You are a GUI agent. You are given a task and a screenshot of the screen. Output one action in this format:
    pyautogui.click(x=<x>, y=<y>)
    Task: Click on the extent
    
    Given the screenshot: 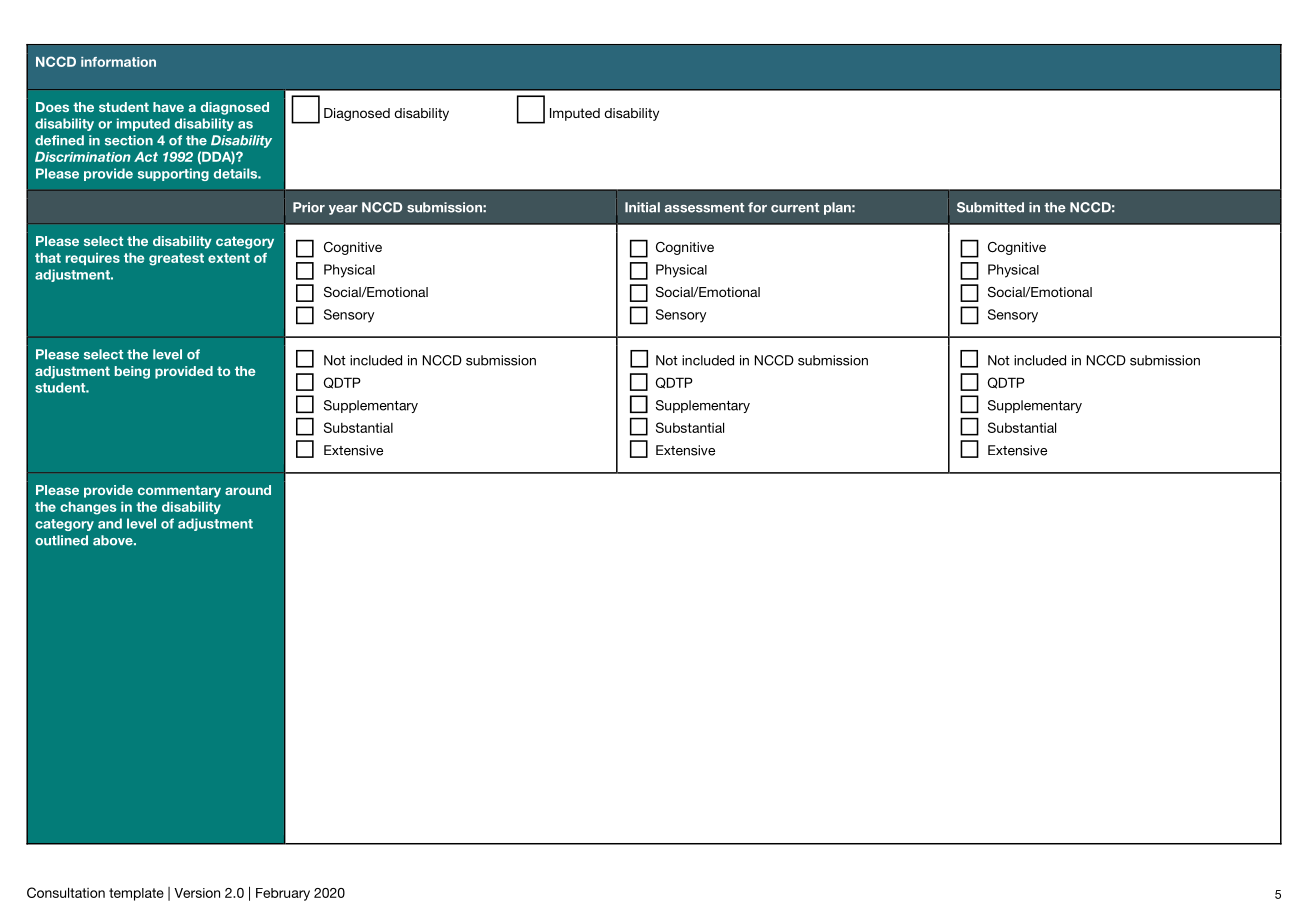 What is the action you would take?
    pyautogui.click(x=229, y=258)
